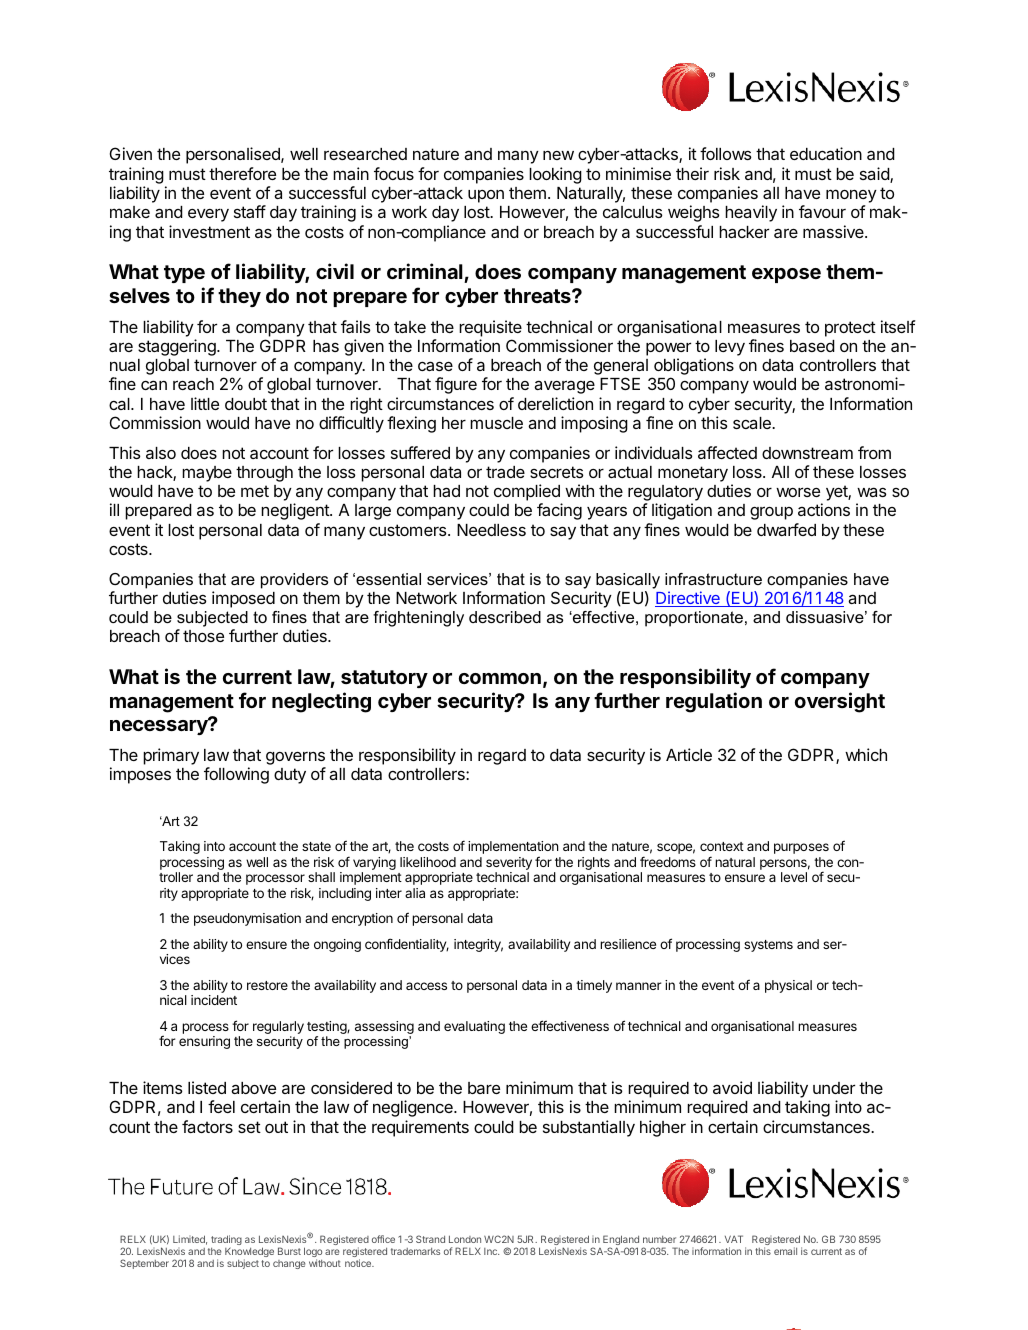 The height and width of the image is (1330, 1028). Describe the element at coordinates (465, 1239) in the image. I see `London` at that location.
